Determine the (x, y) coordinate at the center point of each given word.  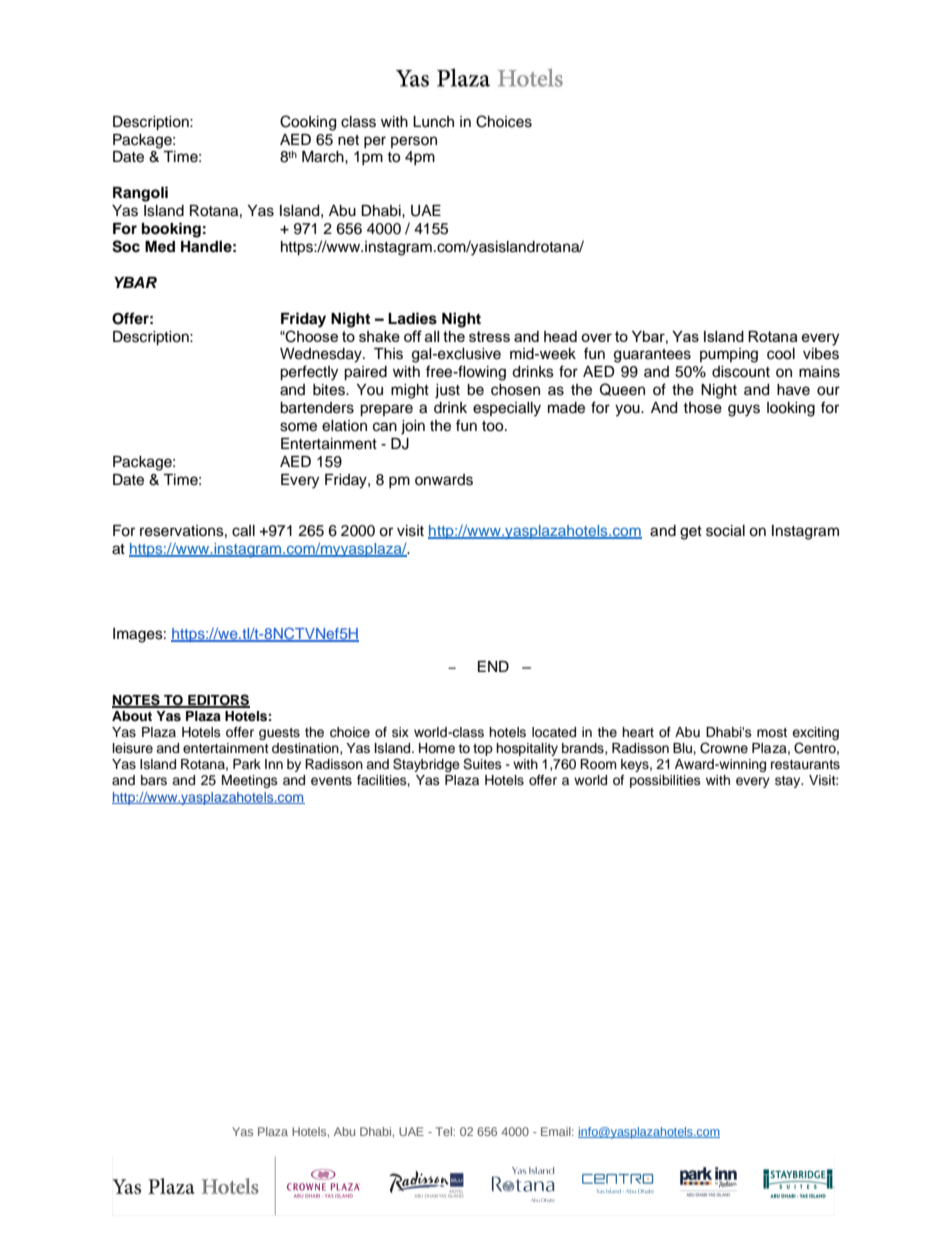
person (414, 142)
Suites (482, 764)
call (243, 531)
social (725, 531)
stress (489, 336)
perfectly (309, 373)
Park (247, 764)
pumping (729, 355)
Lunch (433, 122)
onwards (444, 480)
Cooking (308, 123)
